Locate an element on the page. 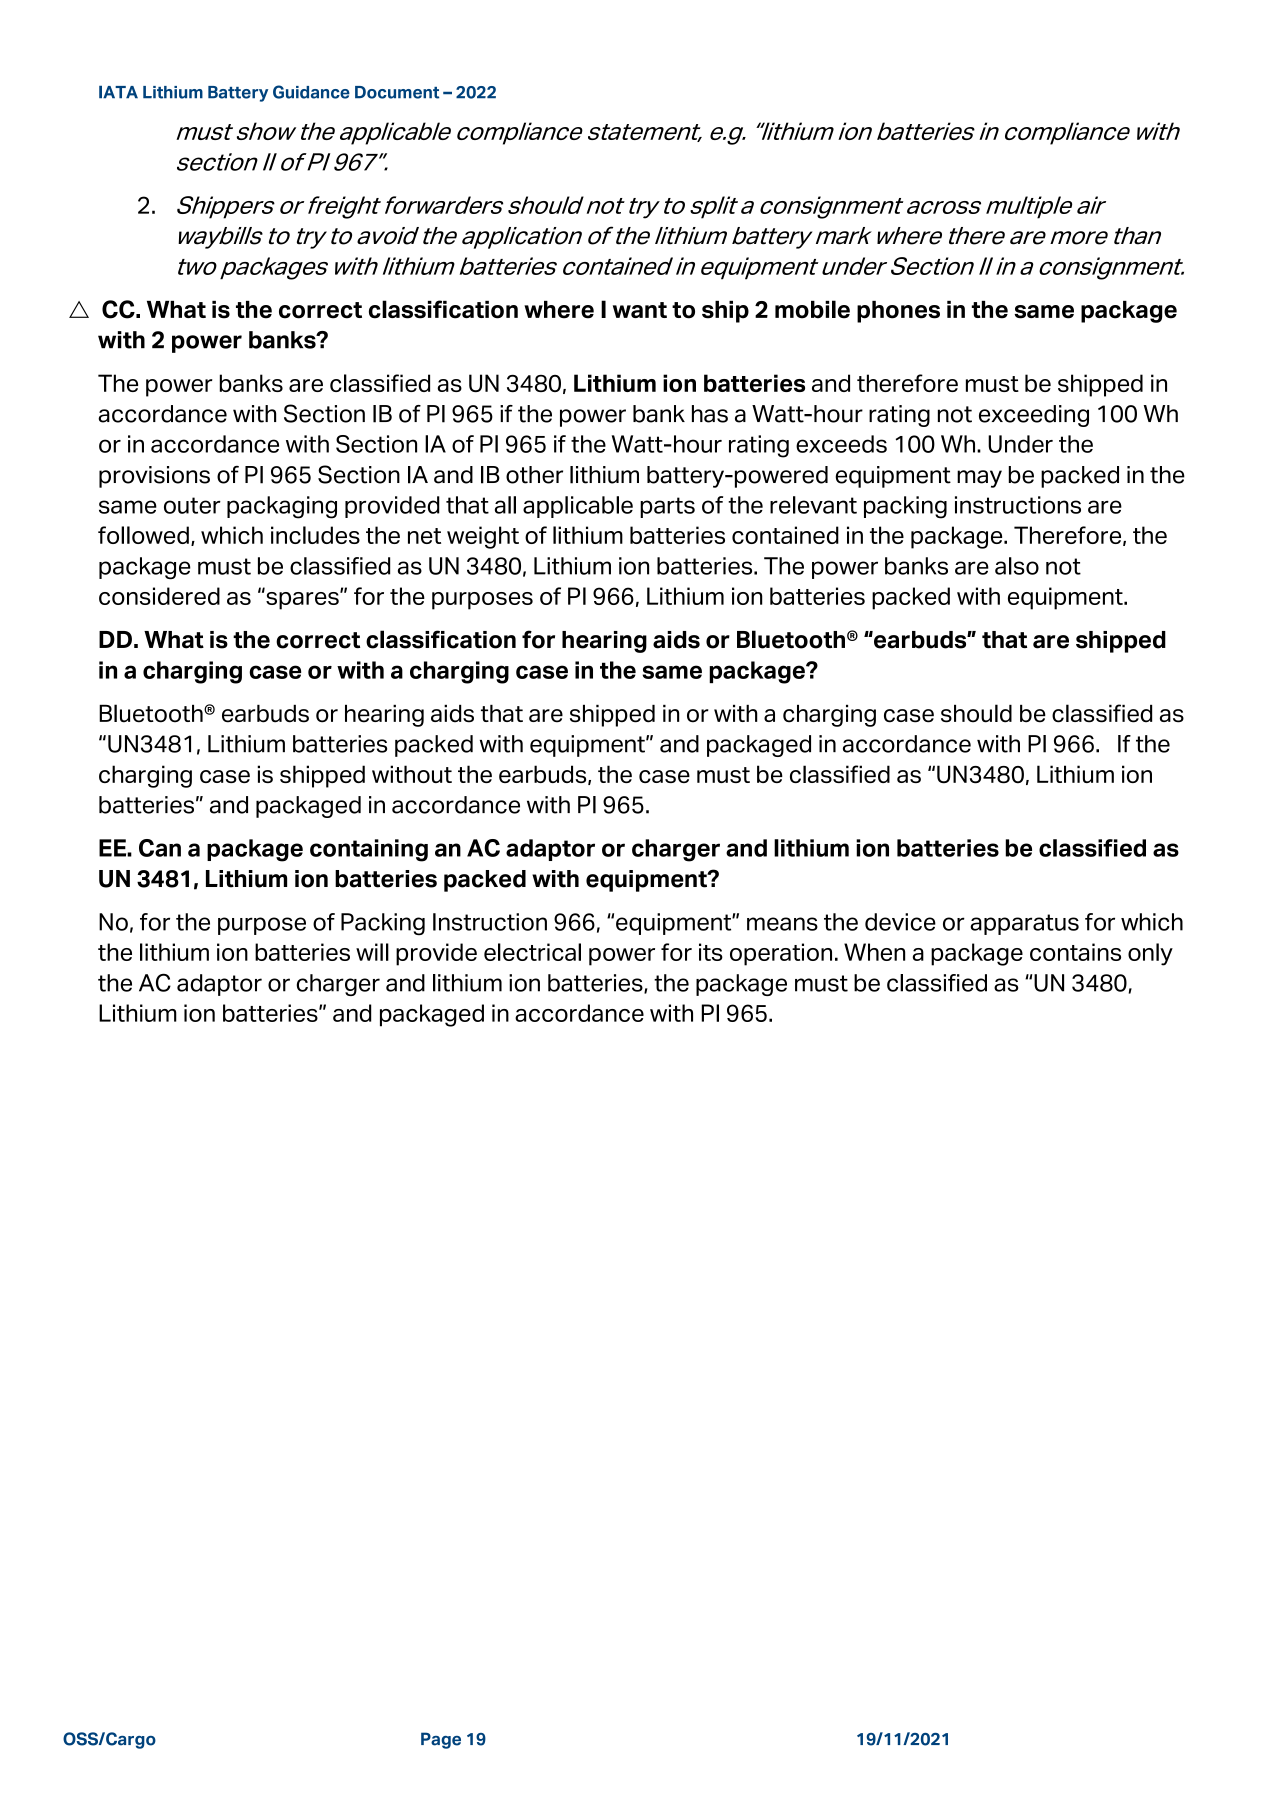 The image size is (1286, 1819). exceeding is located at coordinates (1034, 416).
